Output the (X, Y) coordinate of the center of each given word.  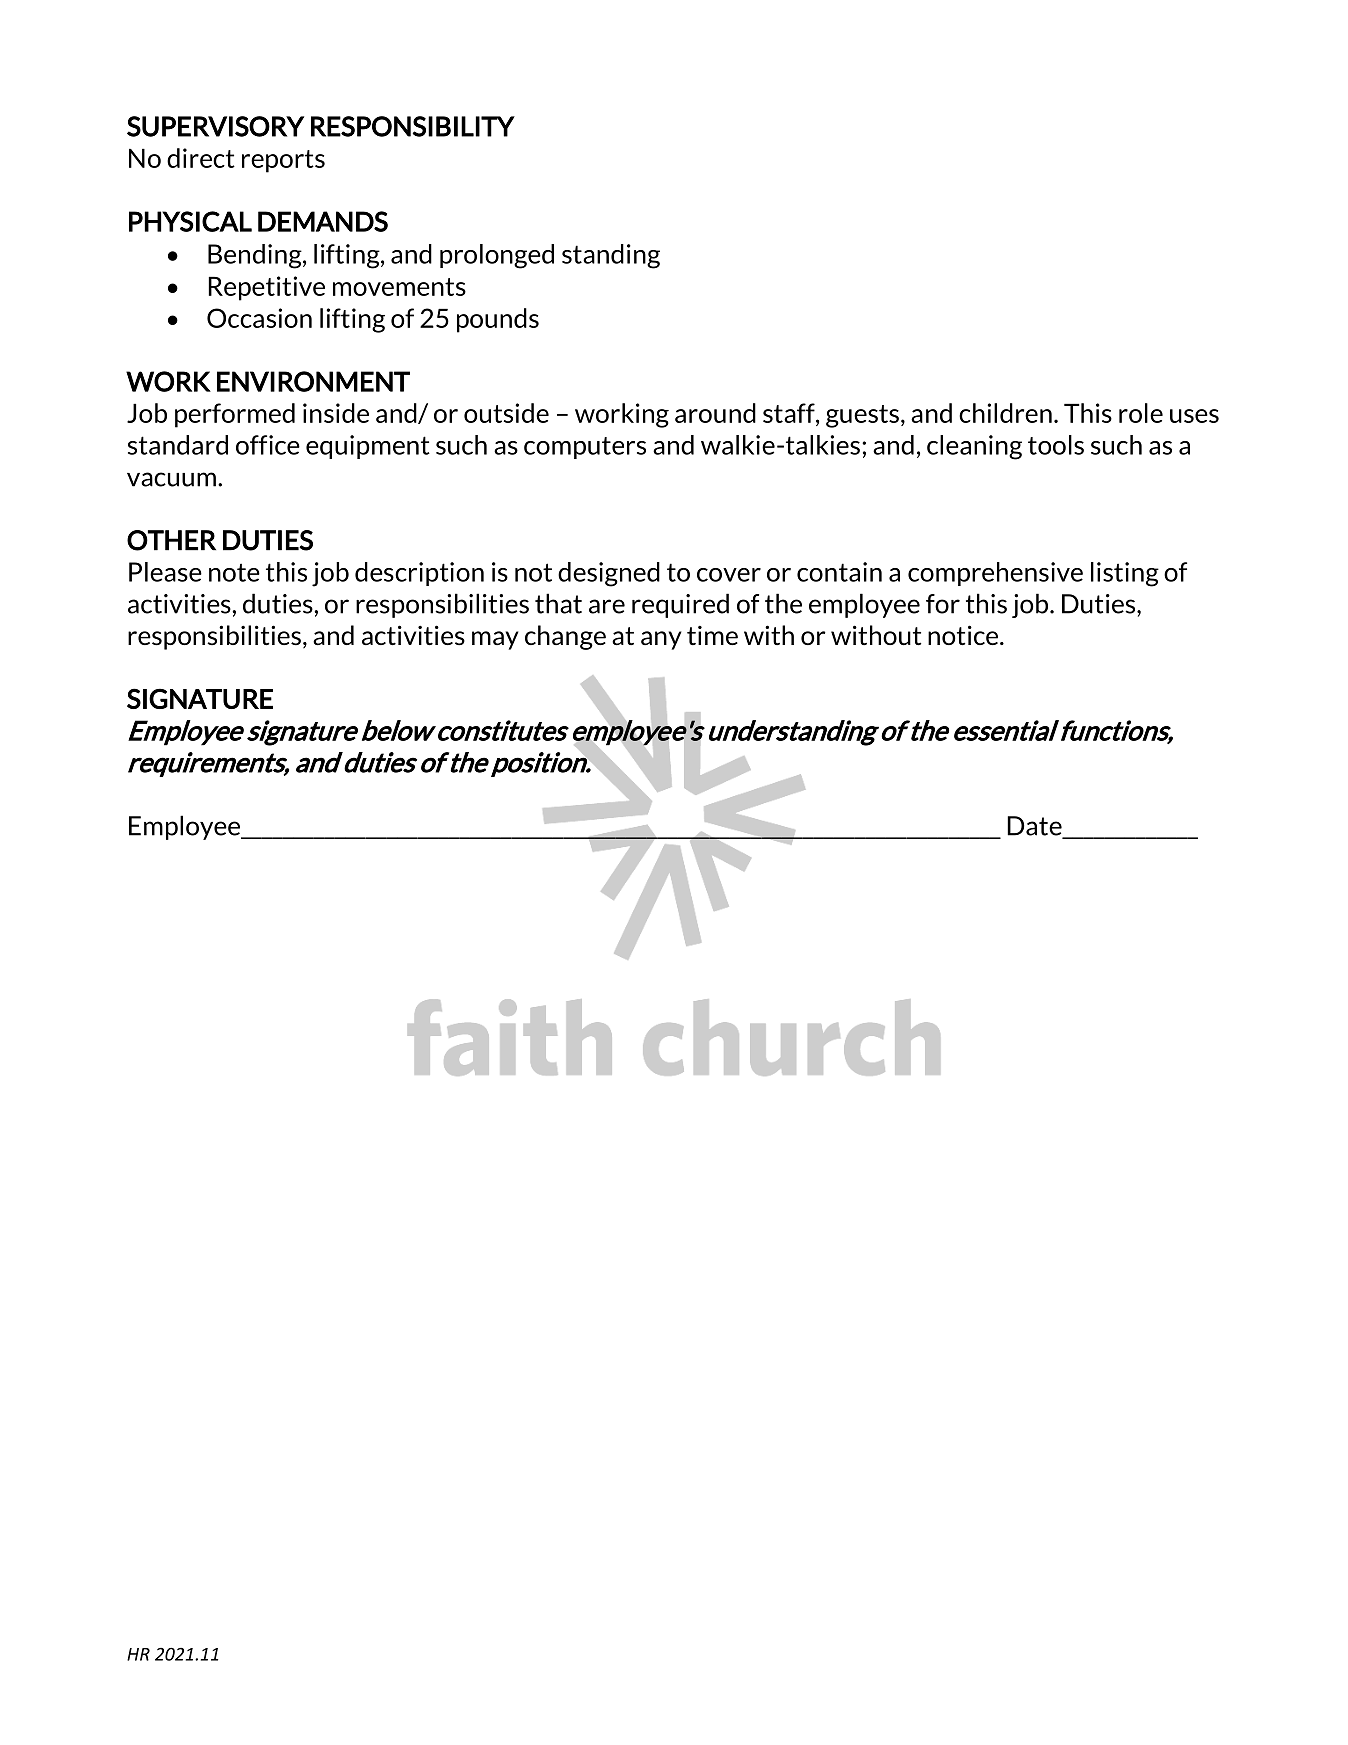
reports (283, 161)
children (1005, 413)
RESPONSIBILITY (413, 126)
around (715, 413)
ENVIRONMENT (313, 381)
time (712, 635)
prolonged (497, 256)
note (234, 573)
